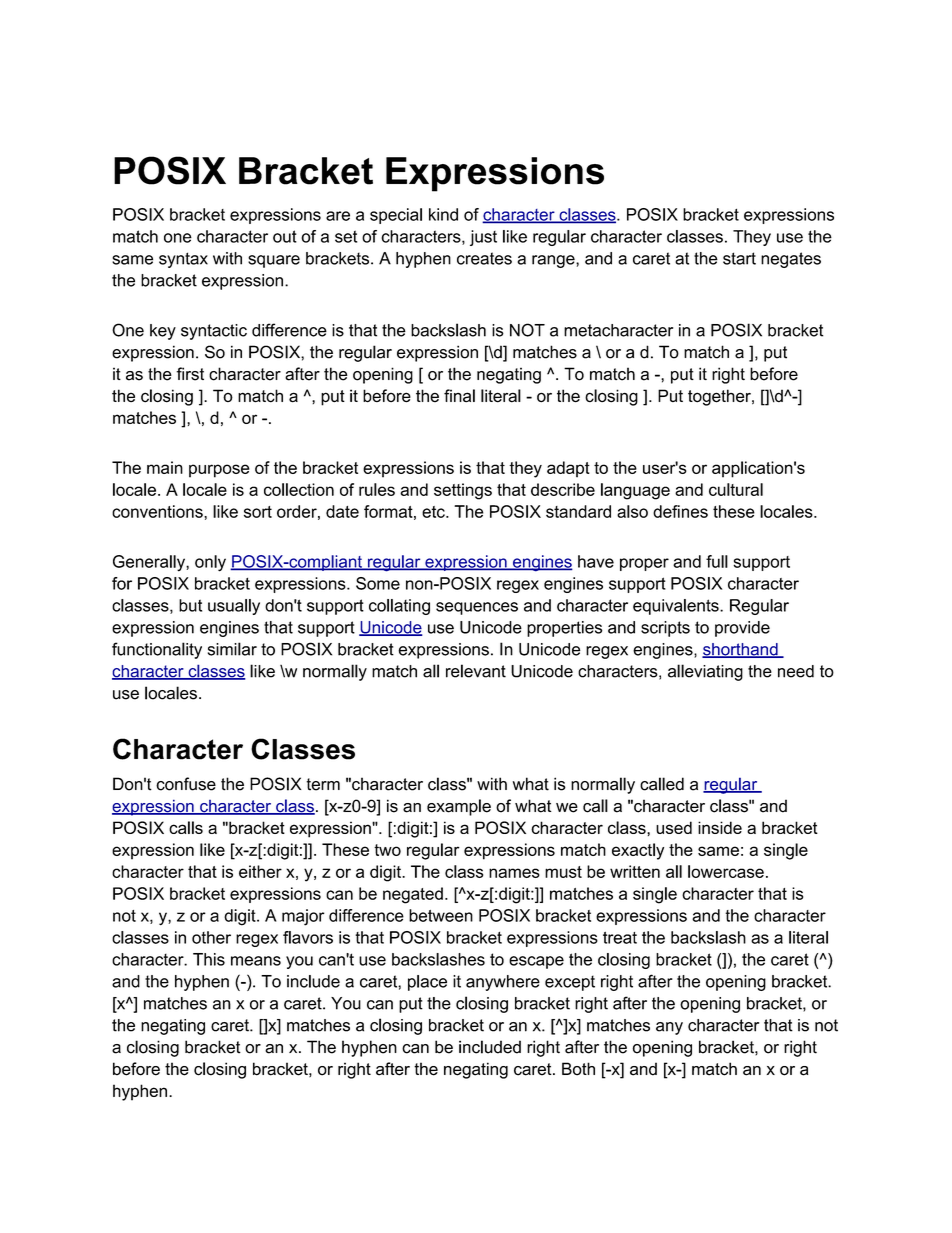  Describe the element at coordinates (720, 827) in the page. I see `inside` at that location.
